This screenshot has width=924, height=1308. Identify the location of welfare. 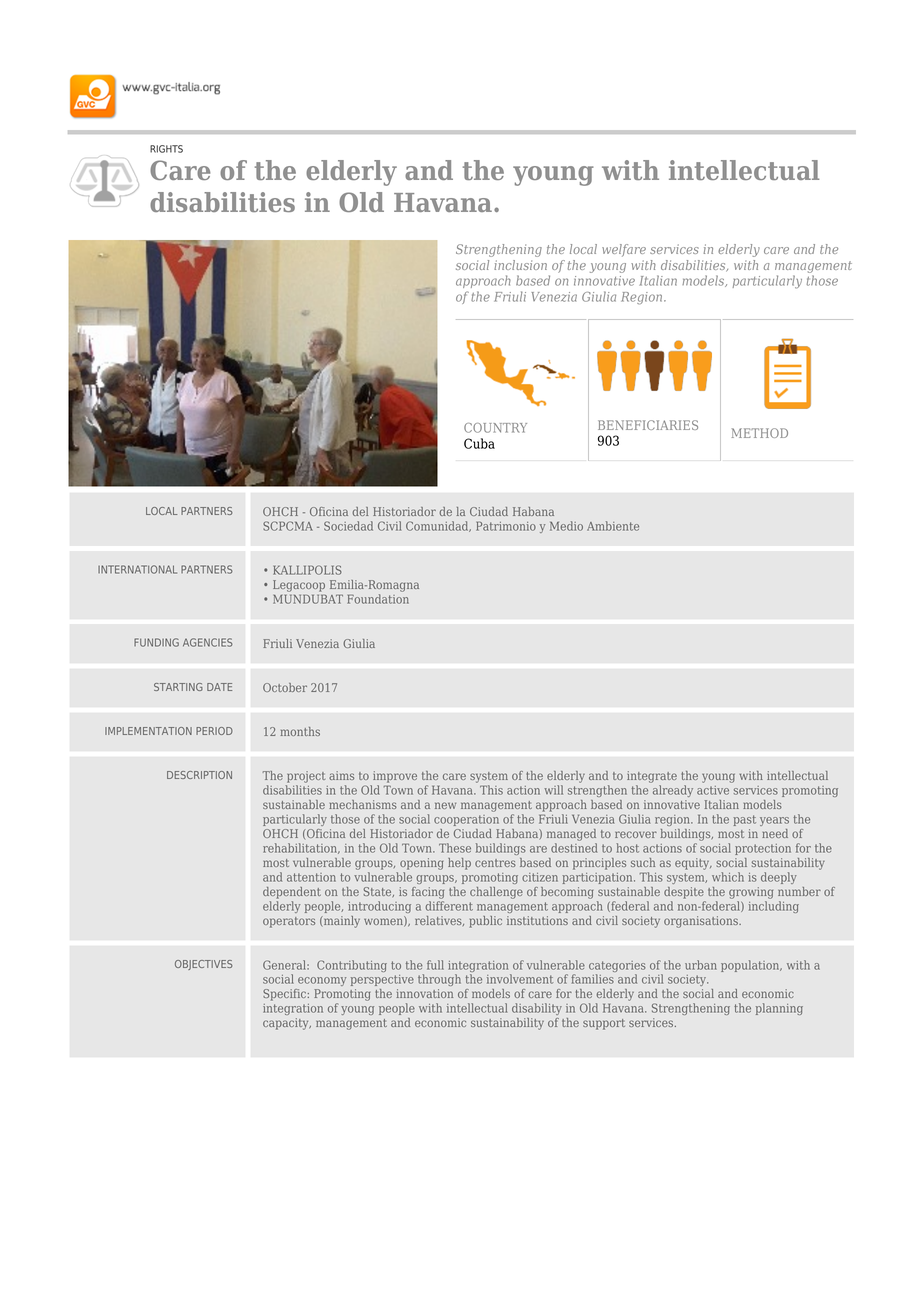
(624, 250).
